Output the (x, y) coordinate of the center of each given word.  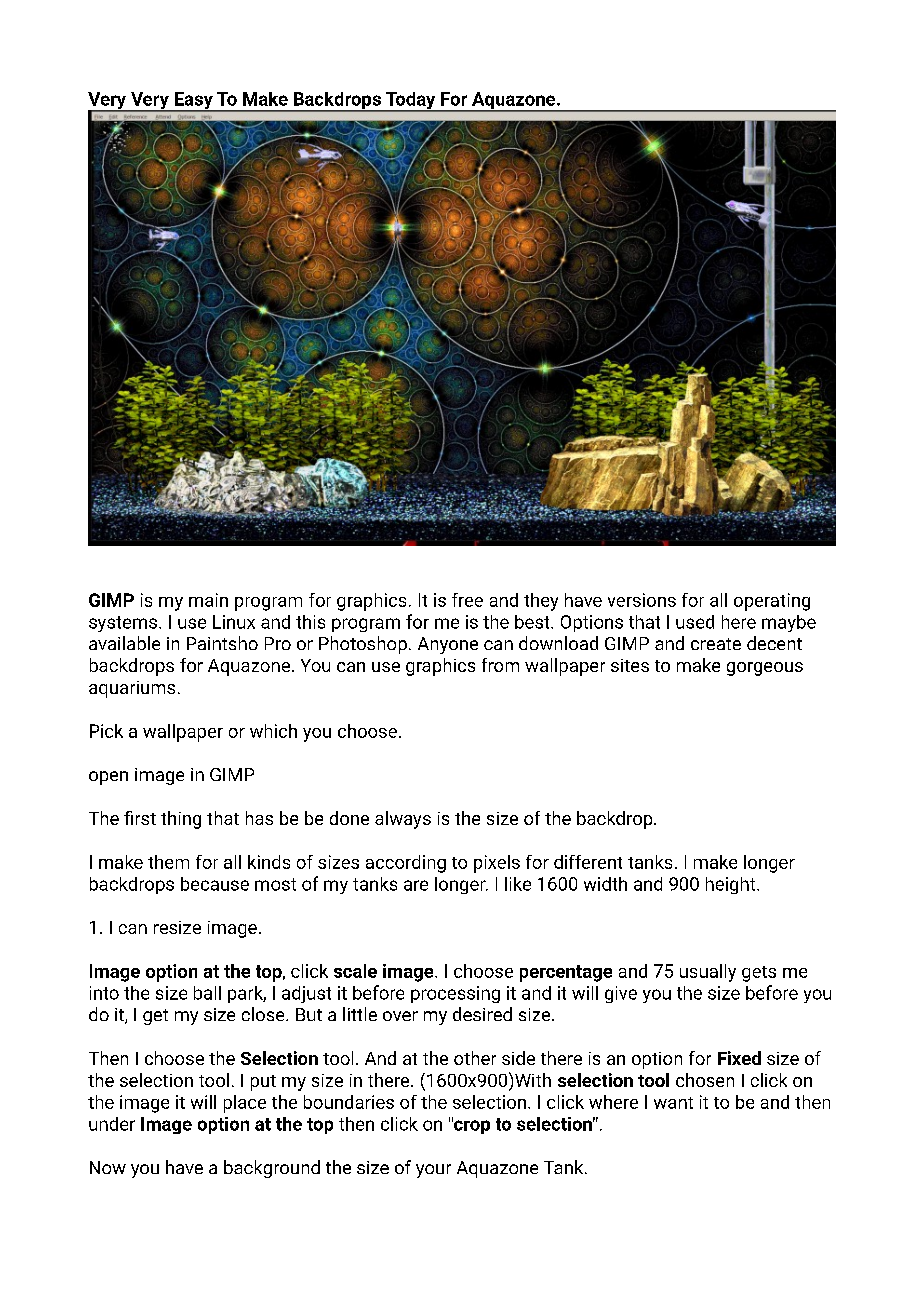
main (208, 600)
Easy (193, 102)
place (245, 1104)
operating (772, 602)
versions (642, 600)
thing (181, 820)
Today (410, 102)
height (732, 885)
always (403, 820)
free (467, 600)
